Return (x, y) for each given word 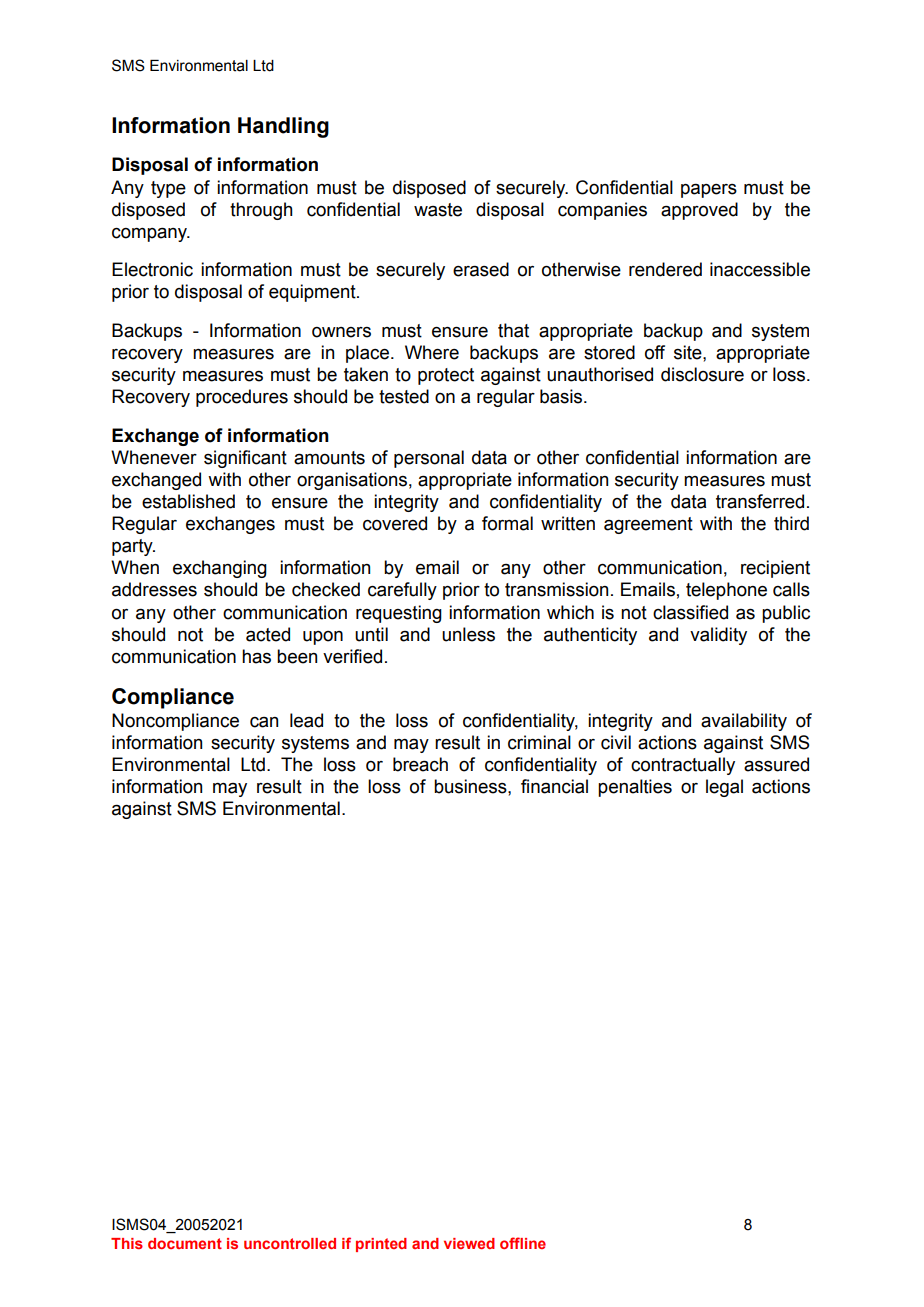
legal (724, 788)
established (188, 501)
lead (306, 720)
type (168, 189)
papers (709, 190)
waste (438, 210)
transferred (760, 501)
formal (507, 523)
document (185, 1243)
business (471, 786)
